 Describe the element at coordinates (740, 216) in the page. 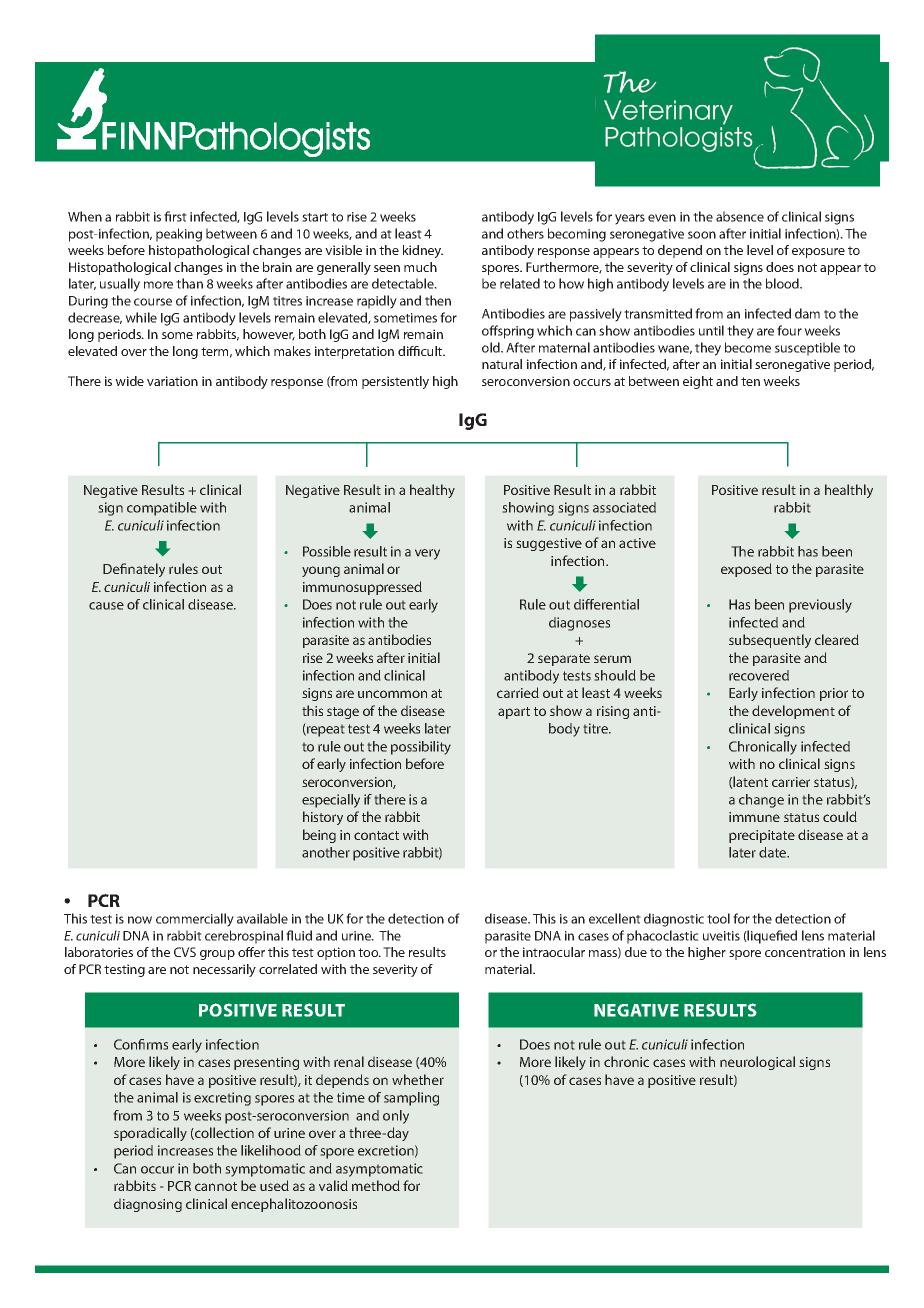

I see `absence` at that location.
